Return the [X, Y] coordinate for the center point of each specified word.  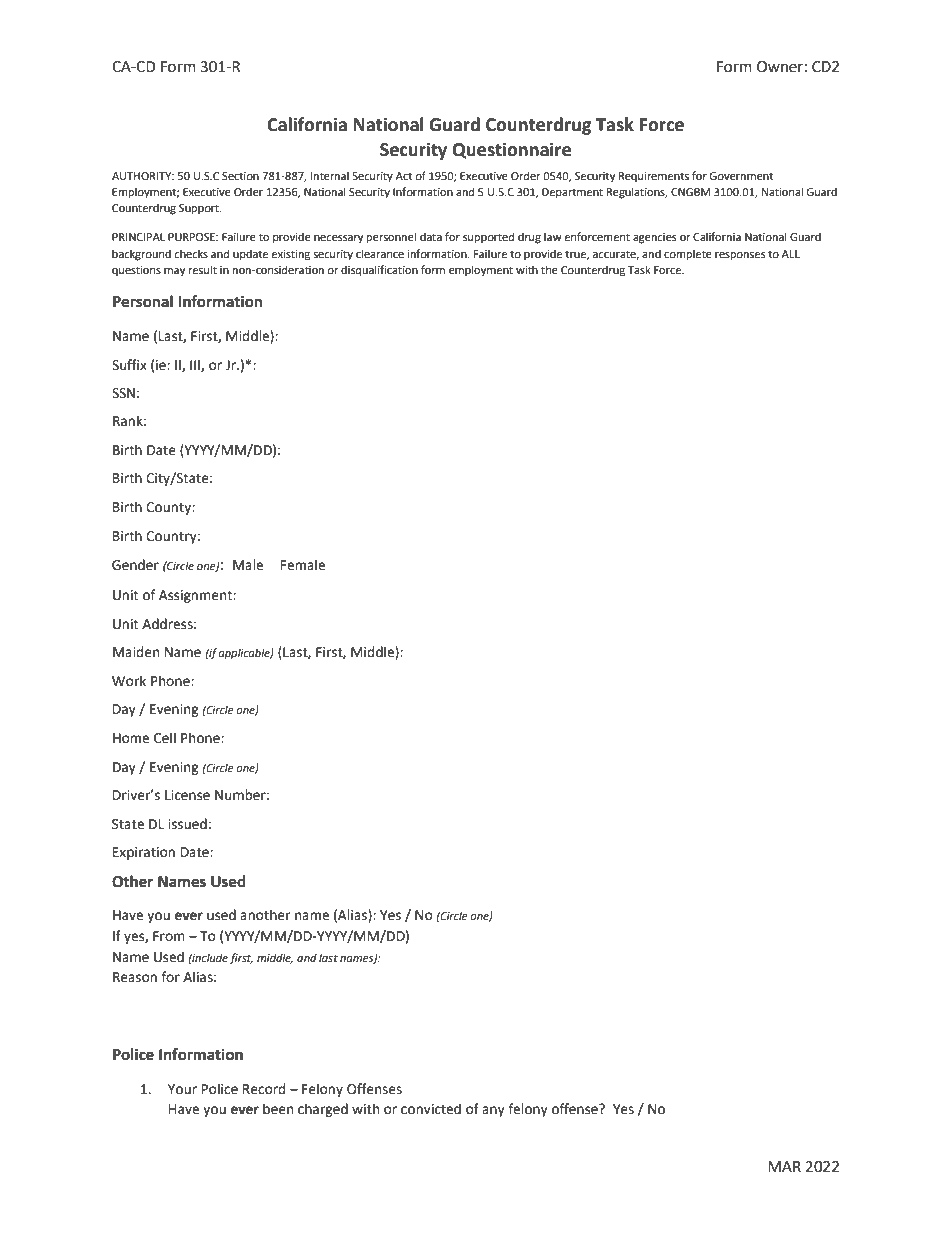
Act [404, 176]
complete [688, 255]
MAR [784, 1166]
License [187, 795]
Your [182, 1089]
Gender [135, 565]
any [493, 1111]
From [169, 936]
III [196, 366]
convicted [431, 1109]
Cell [165, 738]
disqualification [379, 271]
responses [740, 256]
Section [240, 176]
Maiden [136, 652]
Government [741, 176]
